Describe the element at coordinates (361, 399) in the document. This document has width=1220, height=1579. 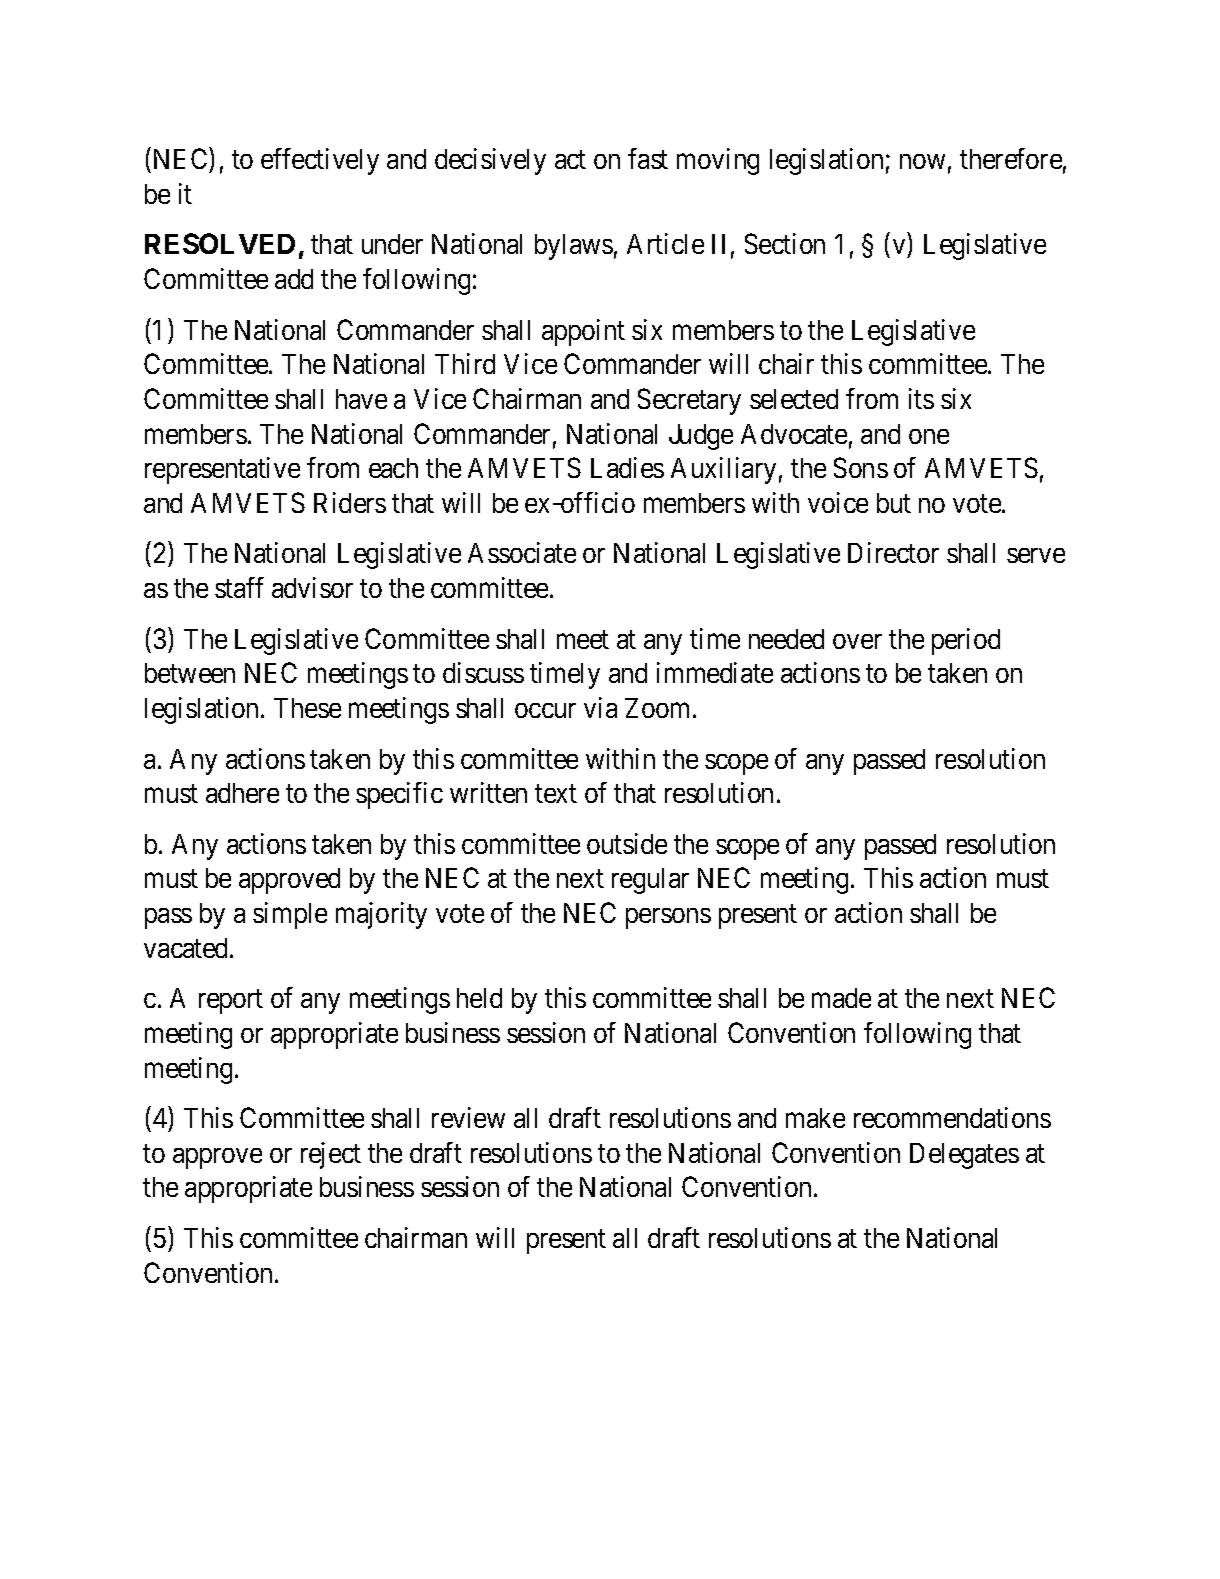
I see `have` at that location.
